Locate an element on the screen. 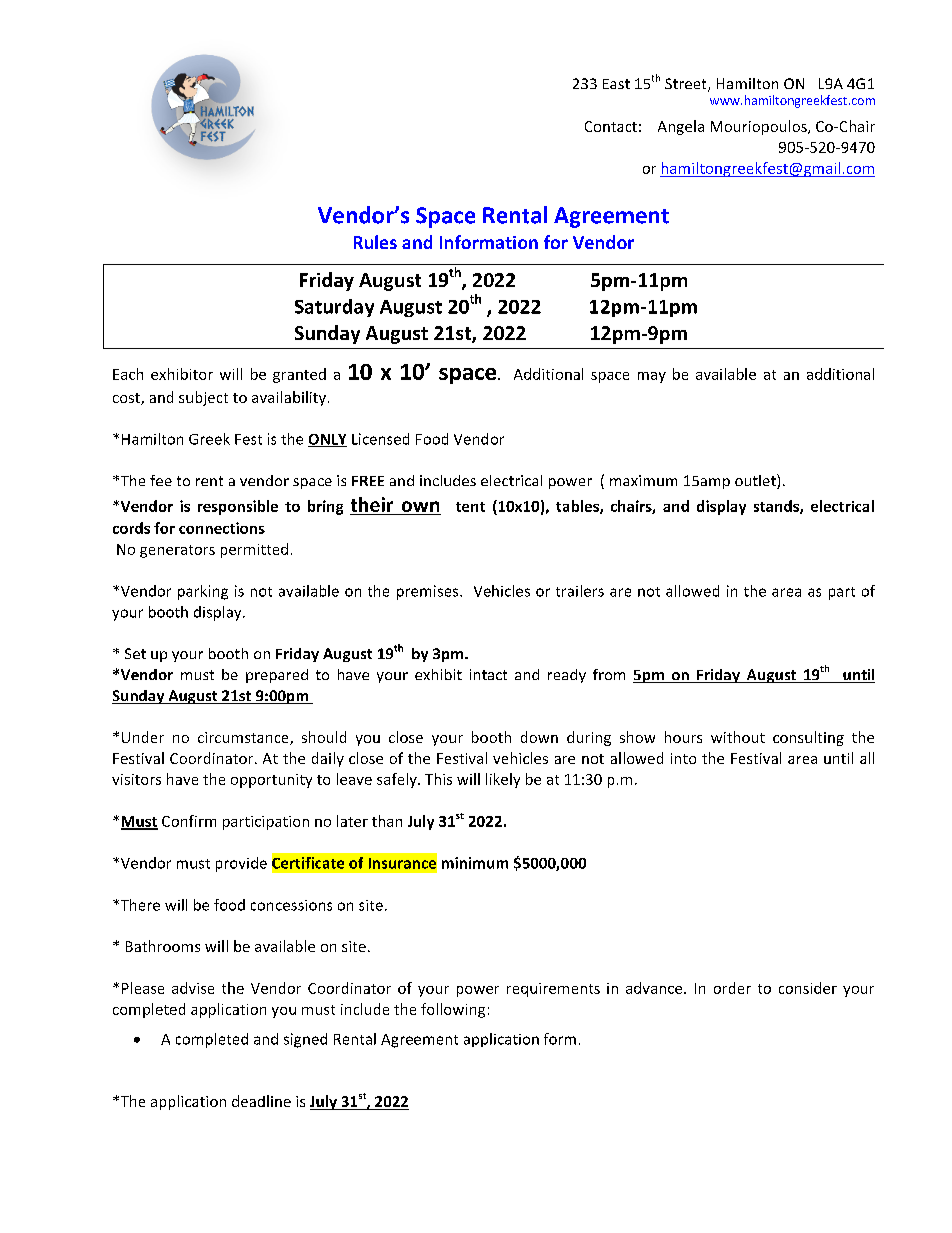 This screenshot has height=1233, width=952. following is located at coordinates (453, 1010).
